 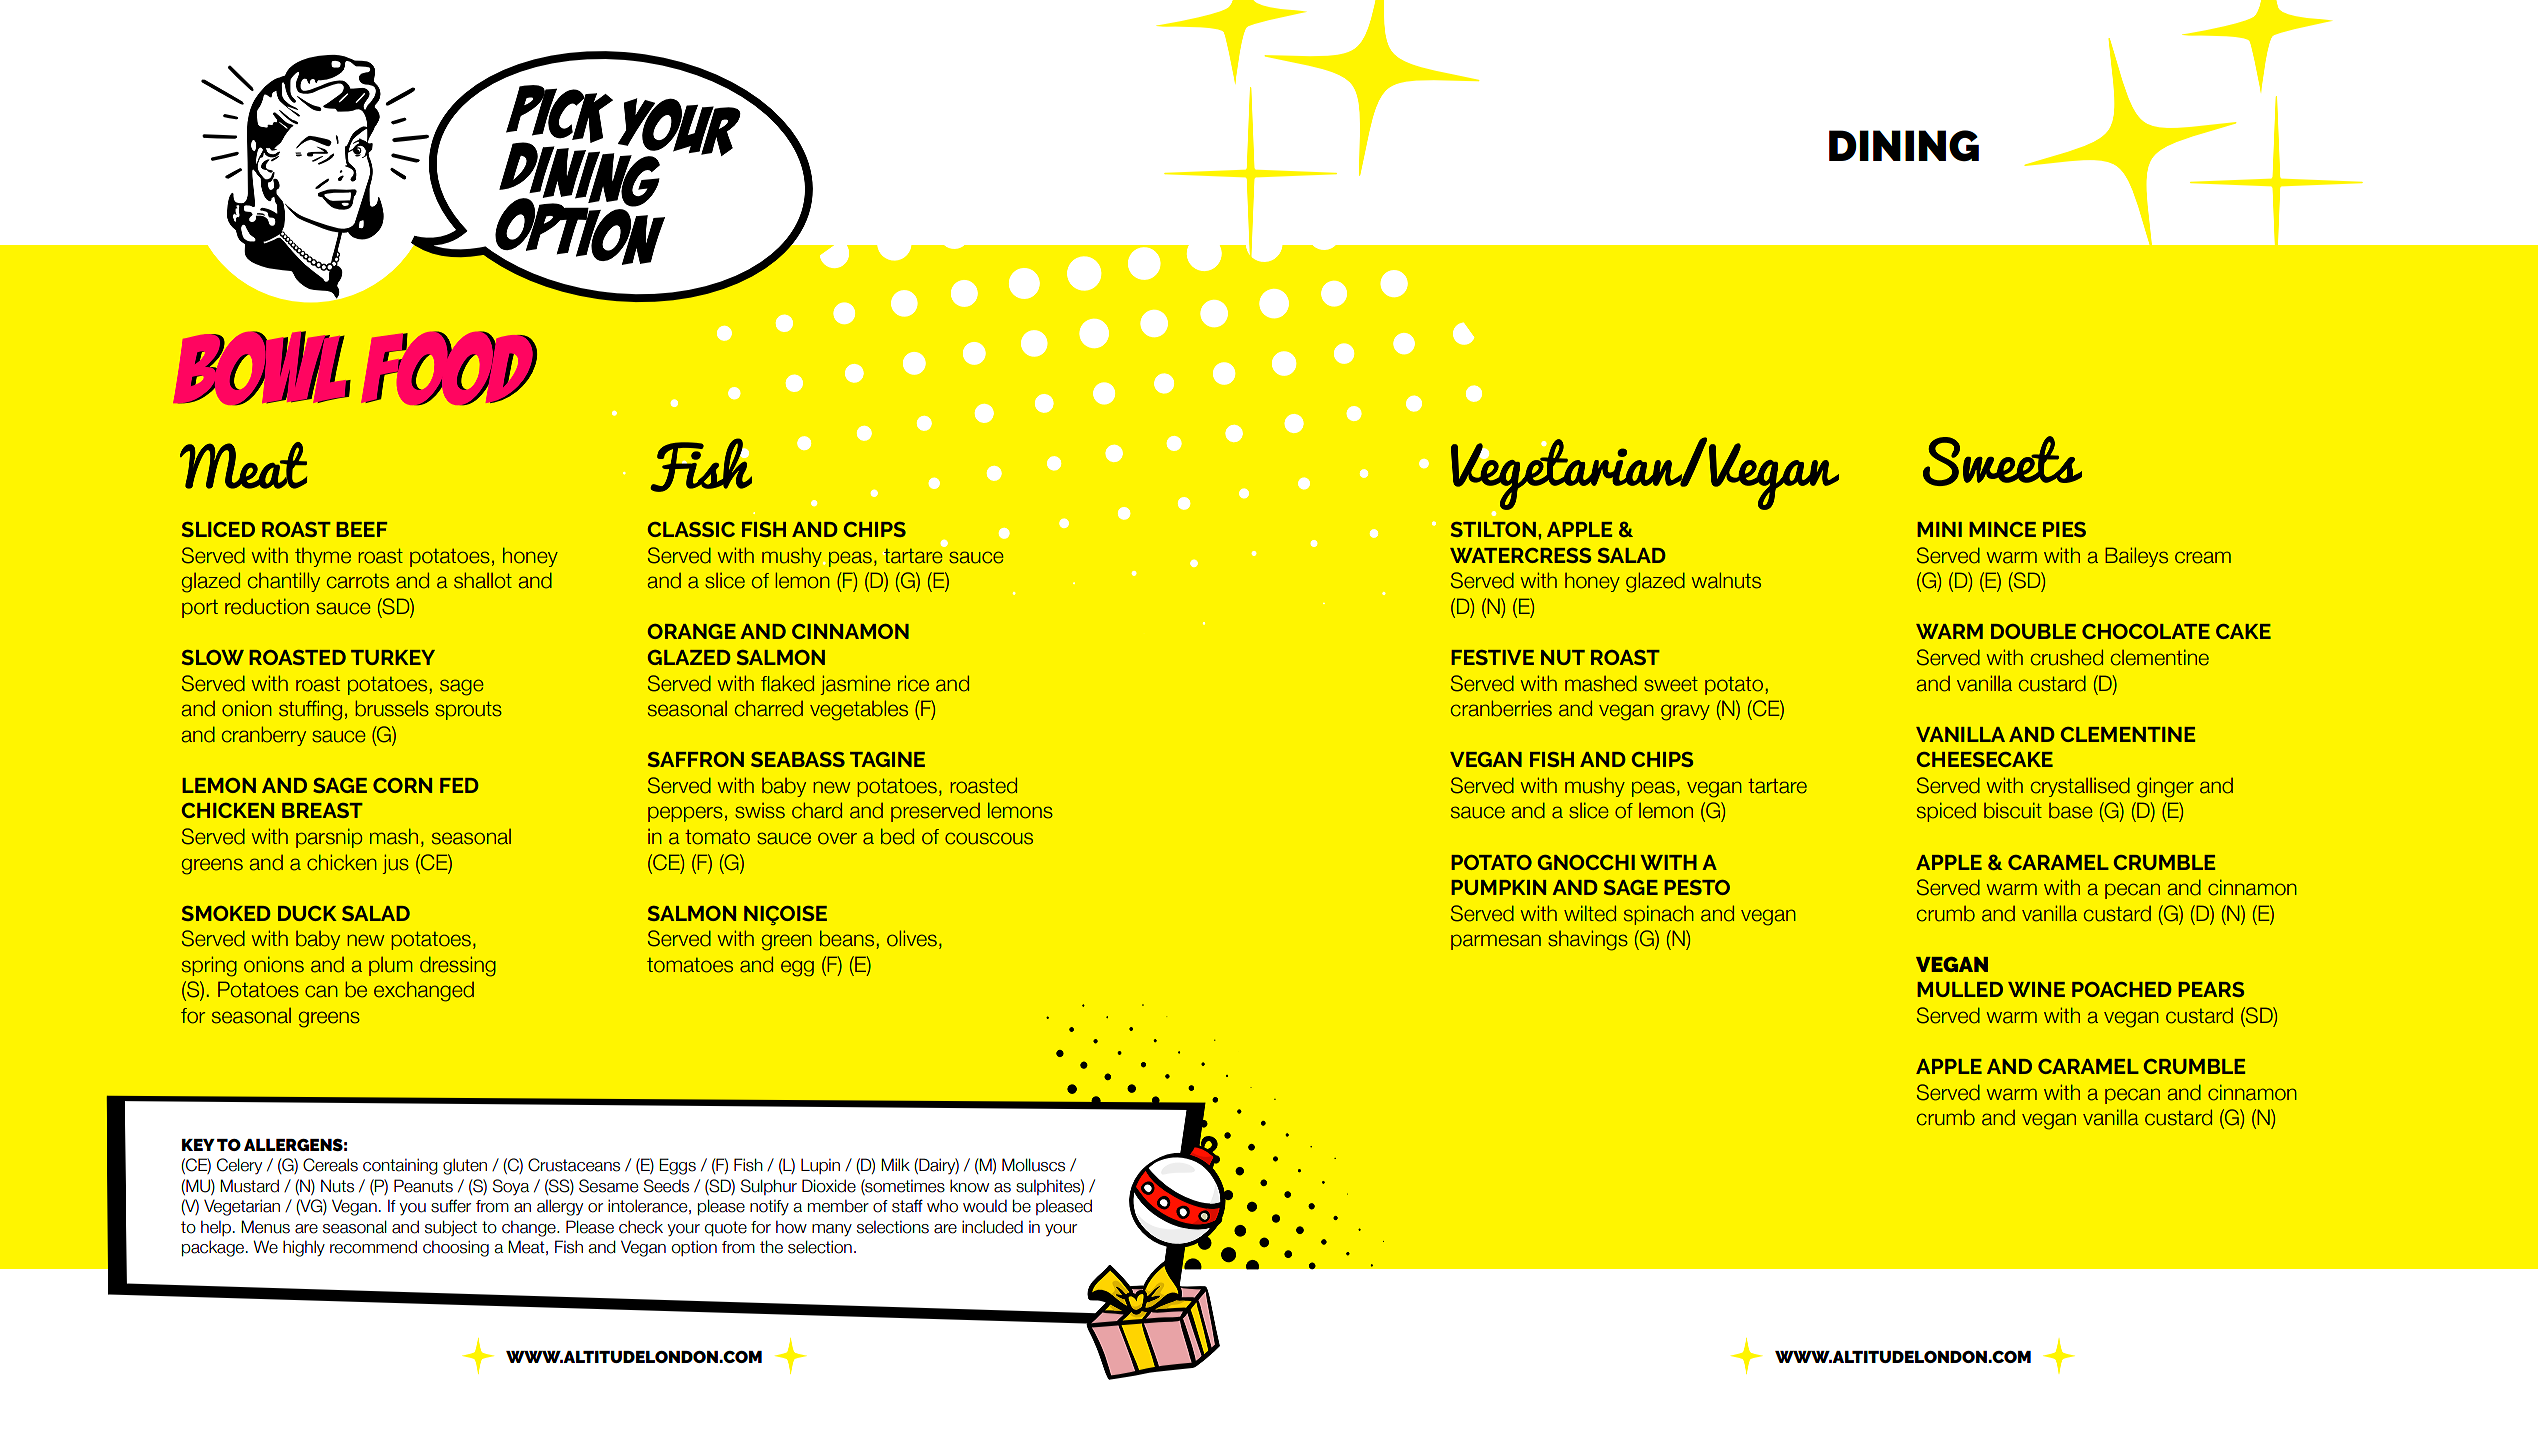 I want to click on would, so click(x=985, y=1206).
